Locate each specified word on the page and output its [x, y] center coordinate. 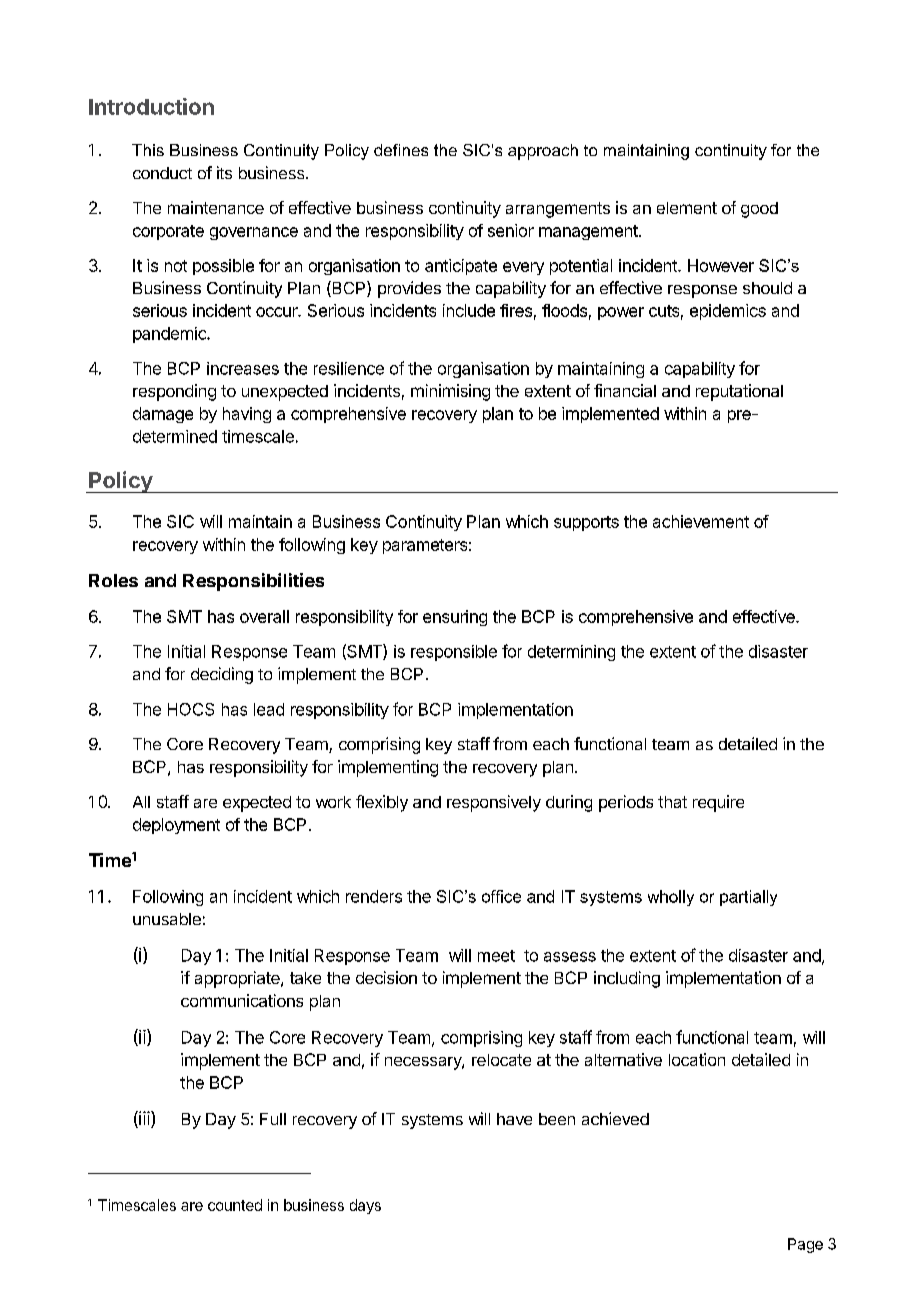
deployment [176, 826]
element [687, 208]
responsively [494, 803]
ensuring [455, 618]
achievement [701, 521]
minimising [450, 392]
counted [235, 1205]
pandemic [170, 335]
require [718, 803]
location [697, 1059]
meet [496, 956]
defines [401, 150]
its [224, 172]
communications [242, 1000]
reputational [739, 392]
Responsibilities [253, 582]
